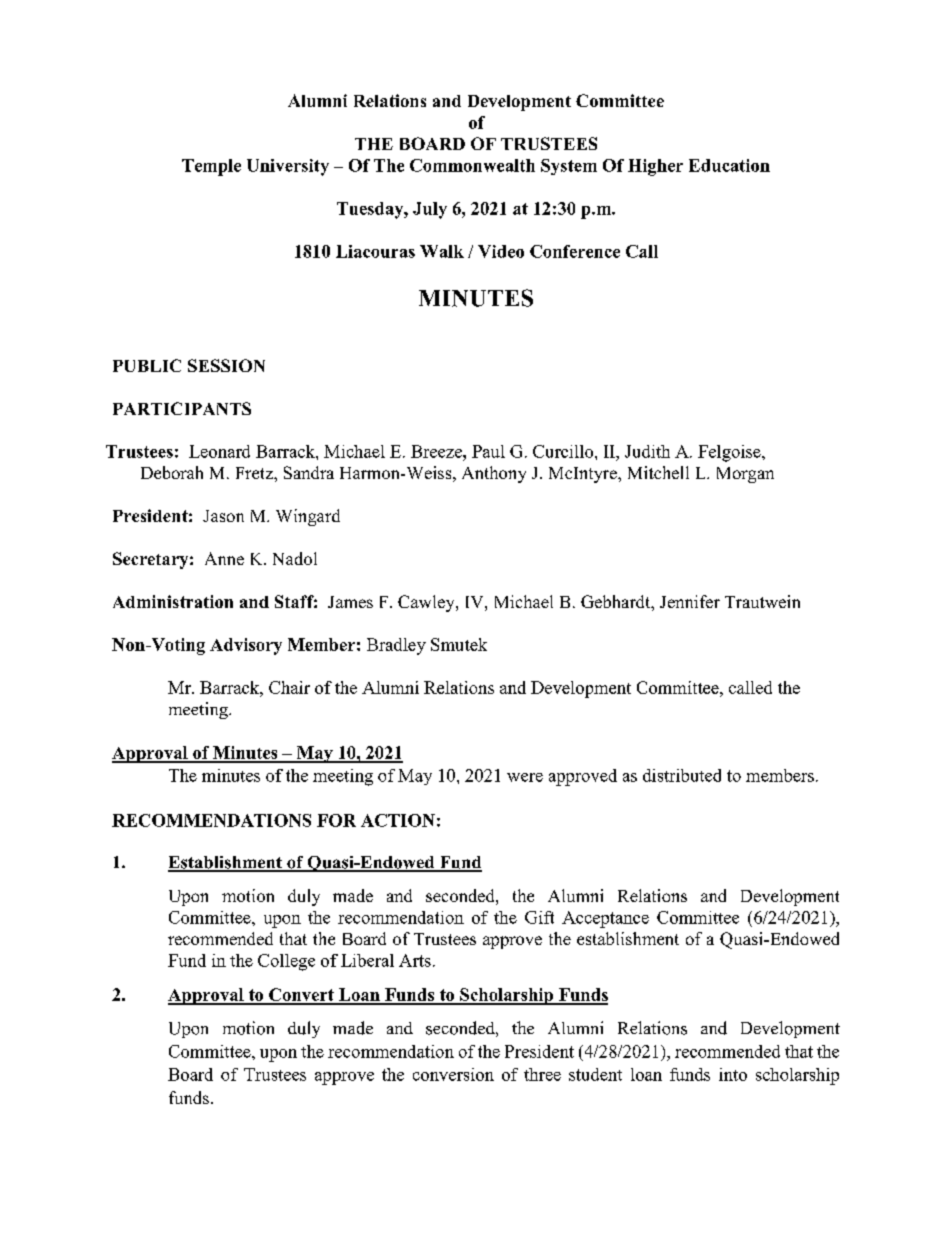 The height and width of the screenshot is (1233, 952). Describe the element at coordinates (682, 775) in the screenshot. I see `distributed` at that location.
